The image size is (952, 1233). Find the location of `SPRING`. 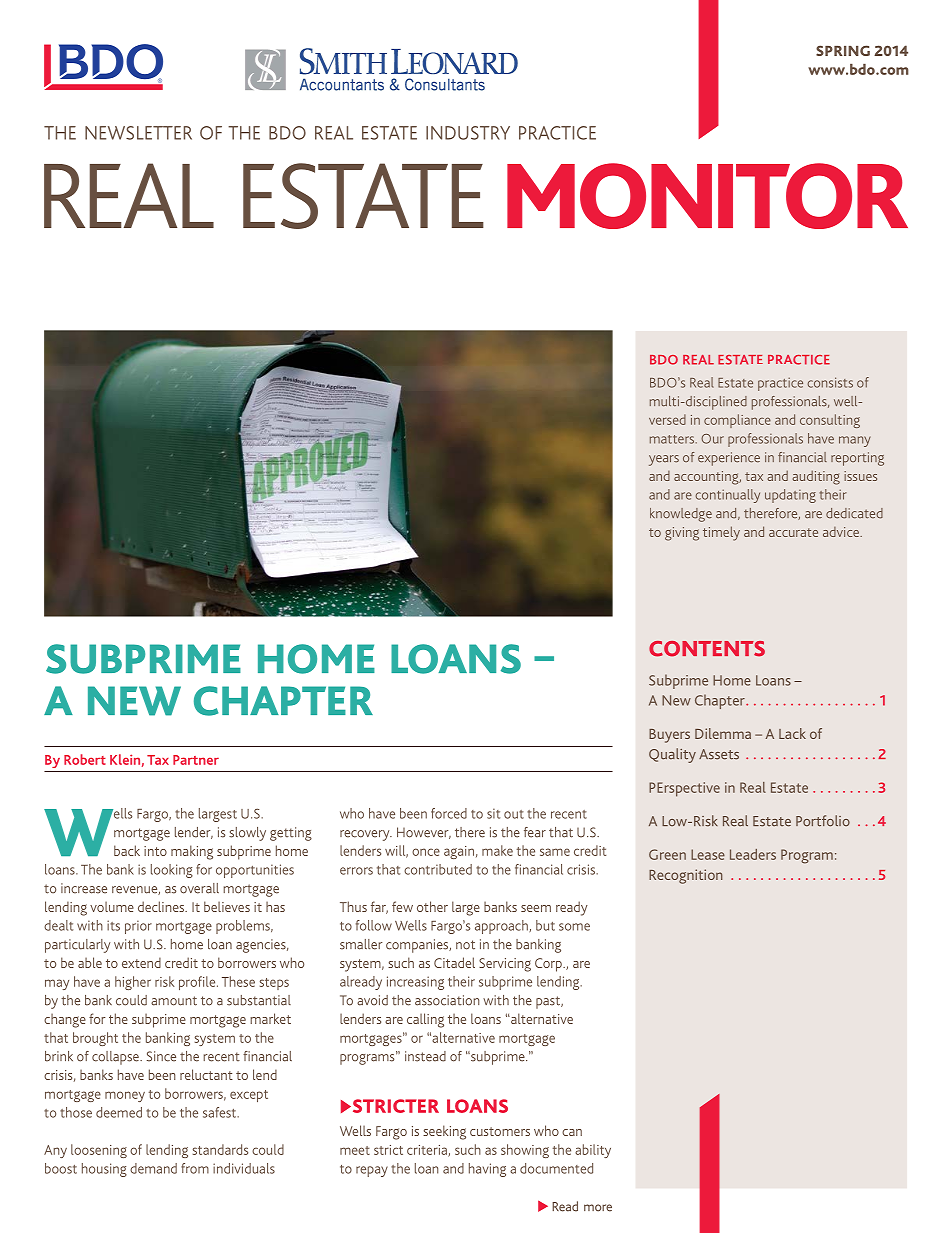

SPRING is located at coordinates (843, 50).
